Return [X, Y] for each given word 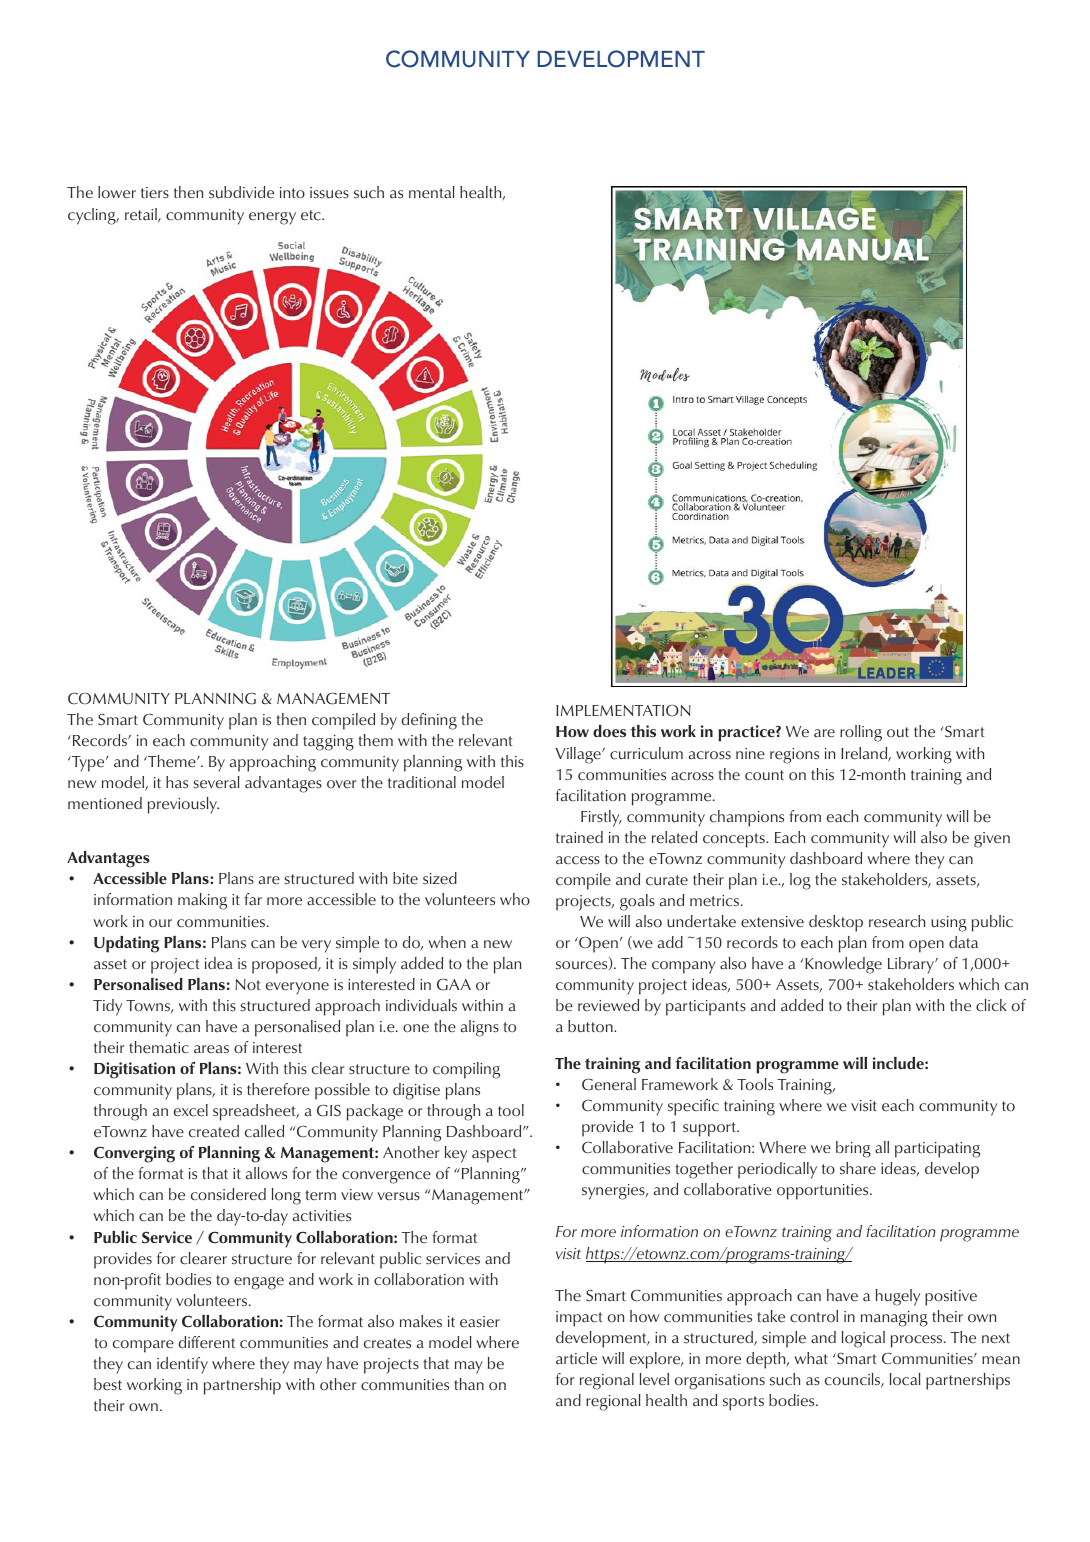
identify [182, 1365]
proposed [285, 965]
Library [912, 965]
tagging [328, 743]
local [905, 1379]
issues [329, 193]
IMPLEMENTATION [623, 711]
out [898, 732]
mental [431, 192]
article [576, 1358]
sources [583, 965]
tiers [155, 193]
